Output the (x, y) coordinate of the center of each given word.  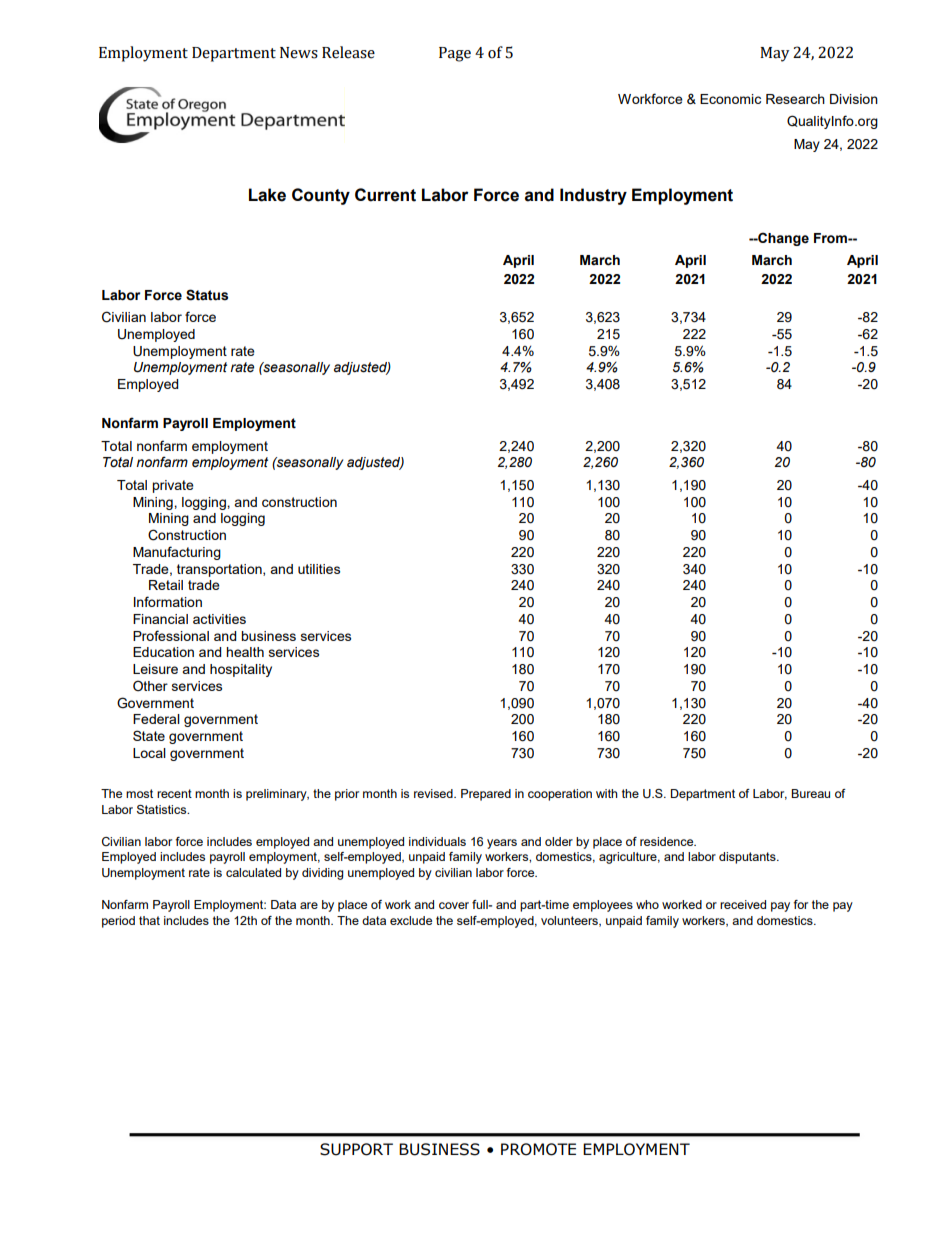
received (743, 904)
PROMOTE (538, 1149)
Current (385, 195)
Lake (267, 195)
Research (795, 99)
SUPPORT (356, 1149)
